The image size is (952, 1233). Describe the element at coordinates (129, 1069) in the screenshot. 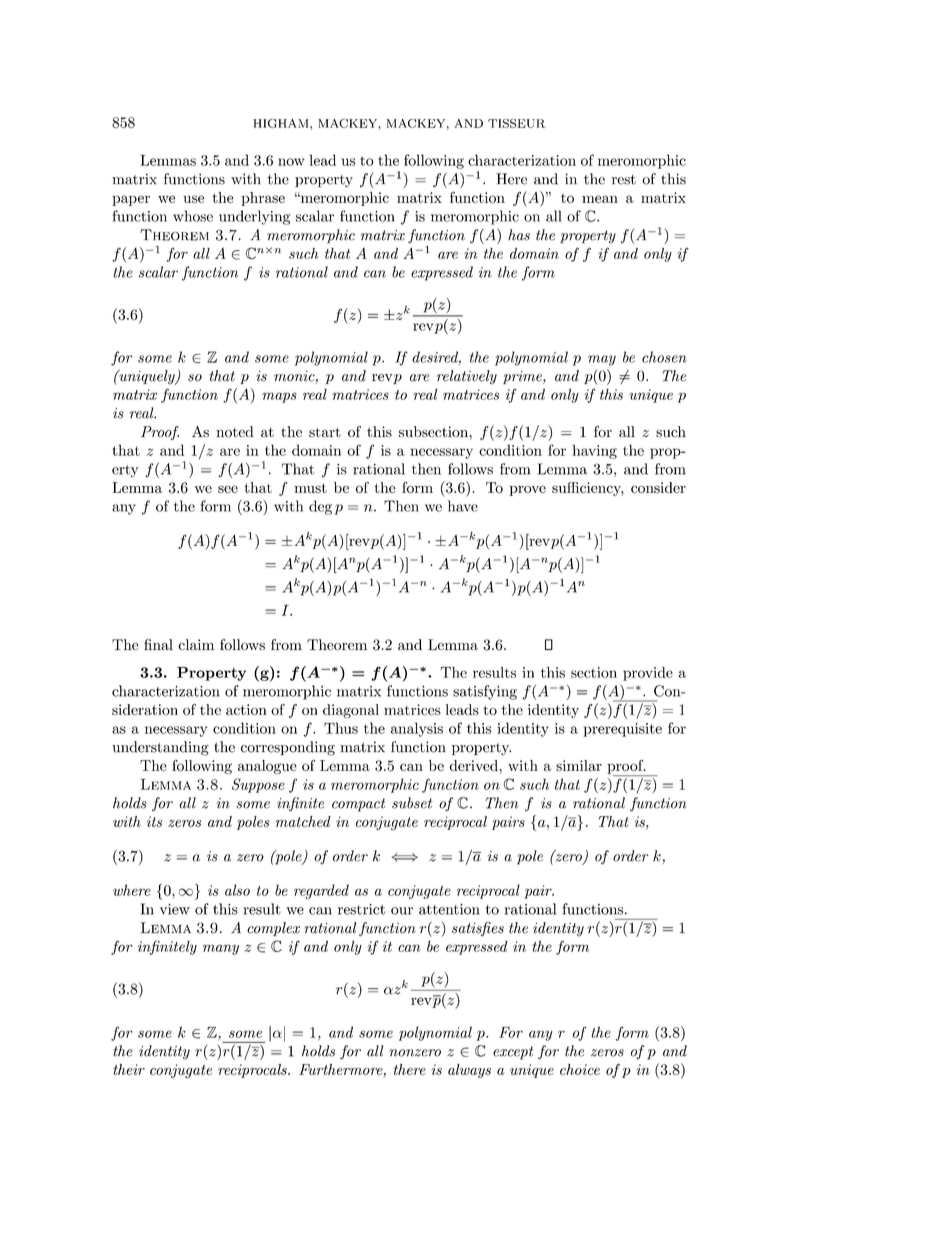

I see `their` at that location.
